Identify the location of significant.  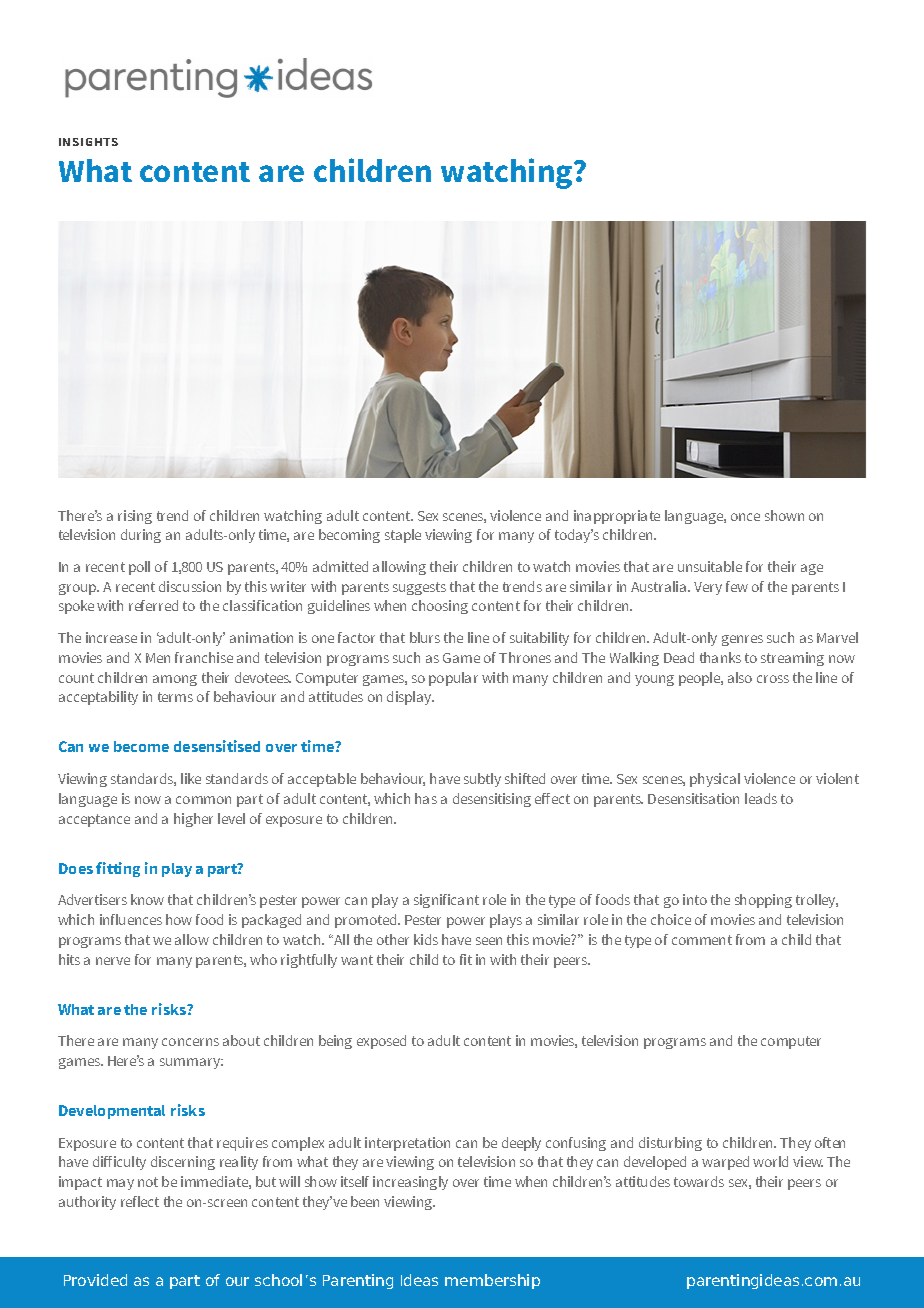
(446, 901).
